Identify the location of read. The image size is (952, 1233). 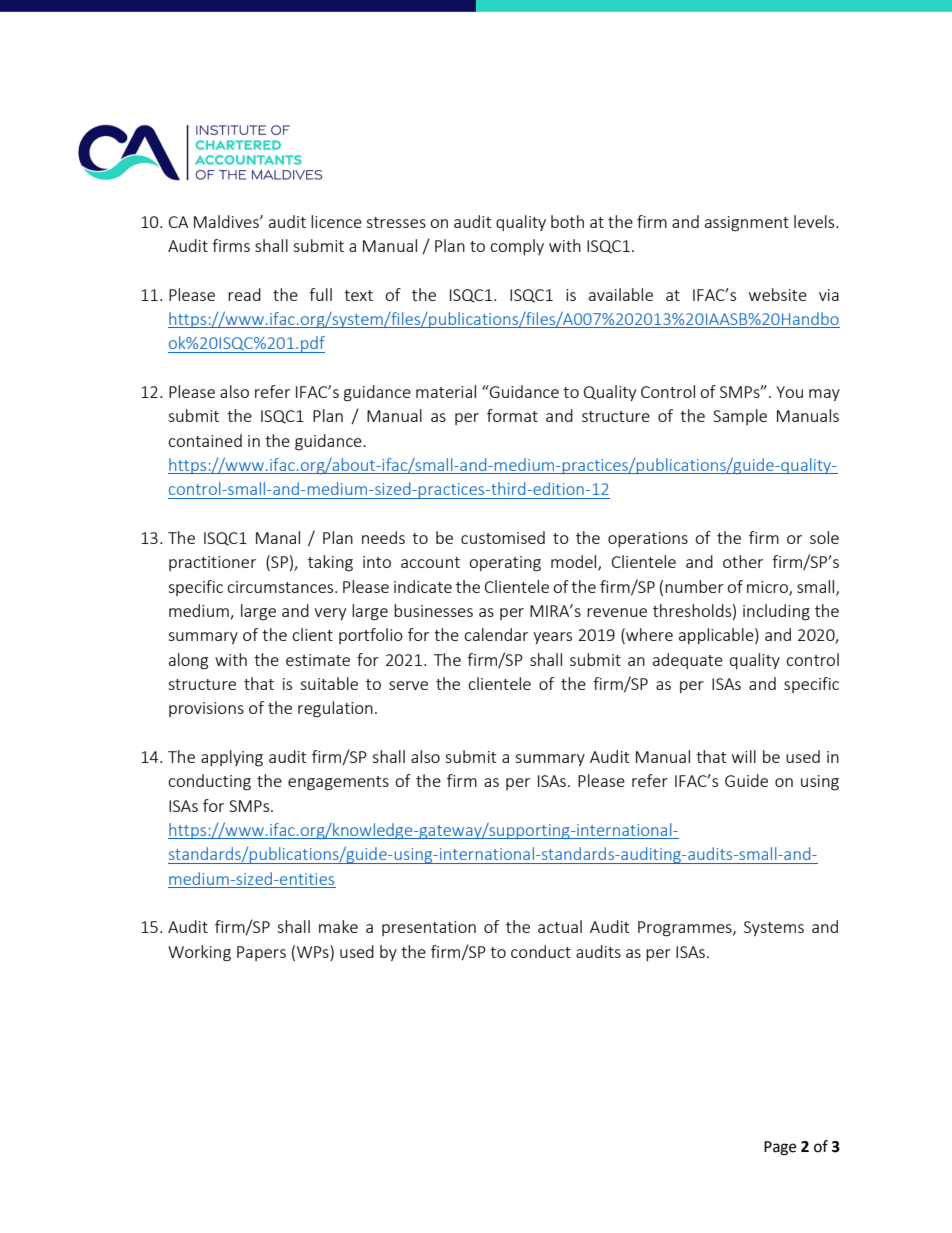
(244, 294).
